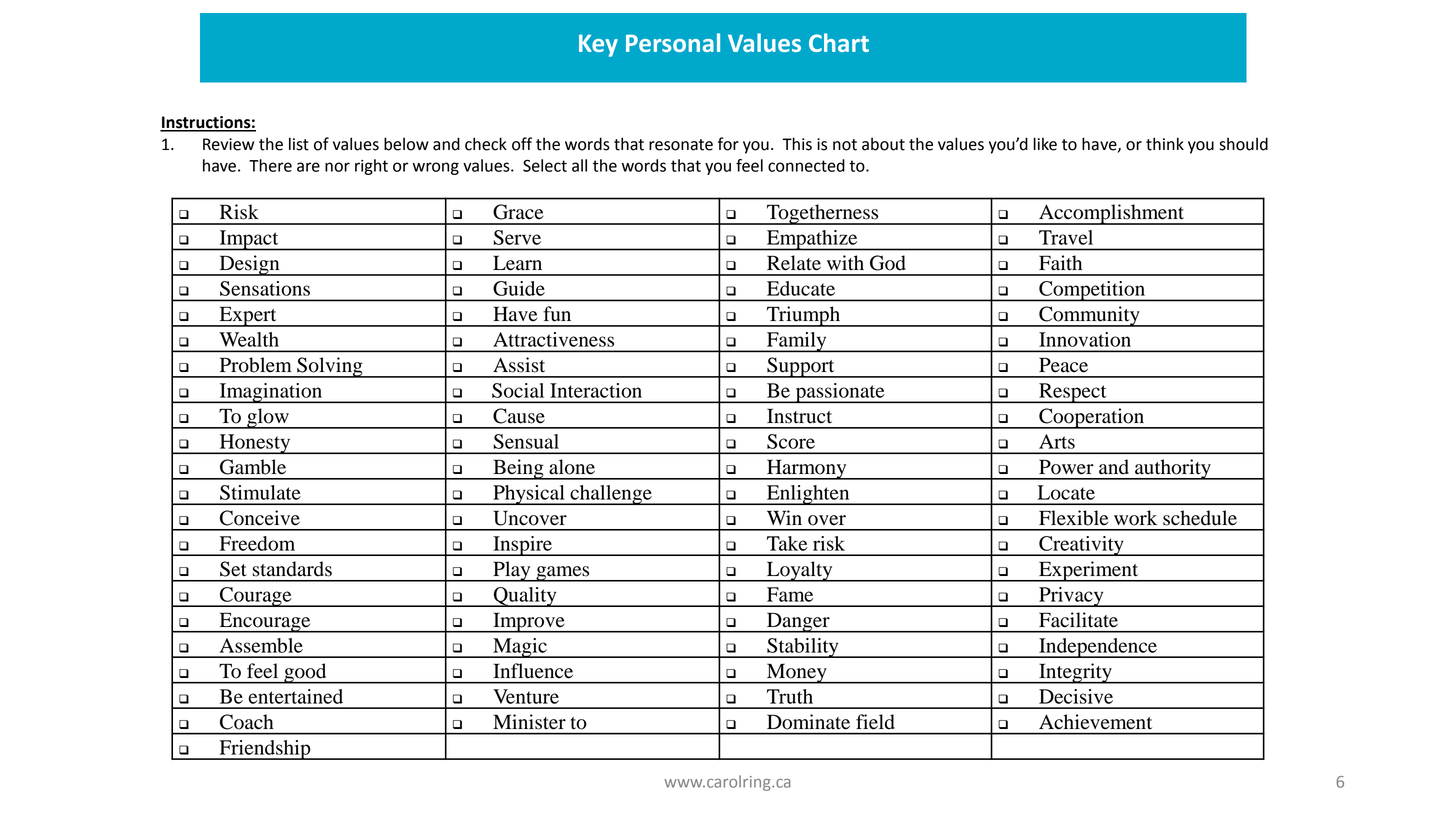  What do you see at coordinates (673, 42) in the screenshot?
I see `Personal` at bounding box center [673, 42].
